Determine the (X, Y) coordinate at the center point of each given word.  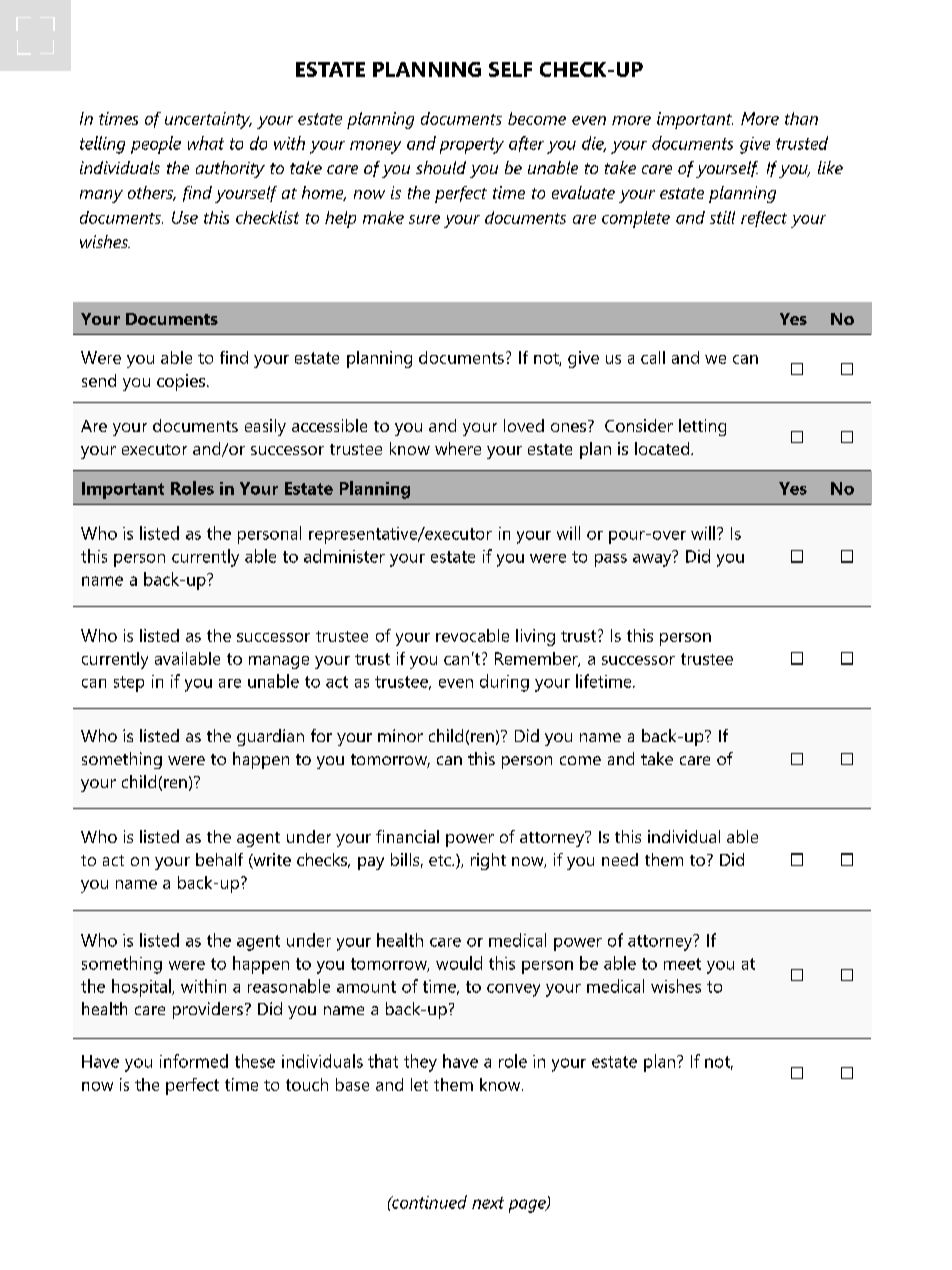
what (206, 143)
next (488, 1203)
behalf (219, 859)
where (458, 448)
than (801, 118)
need (620, 859)
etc (441, 860)
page (528, 1206)
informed (194, 1061)
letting (702, 427)
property (472, 146)
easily (265, 427)
